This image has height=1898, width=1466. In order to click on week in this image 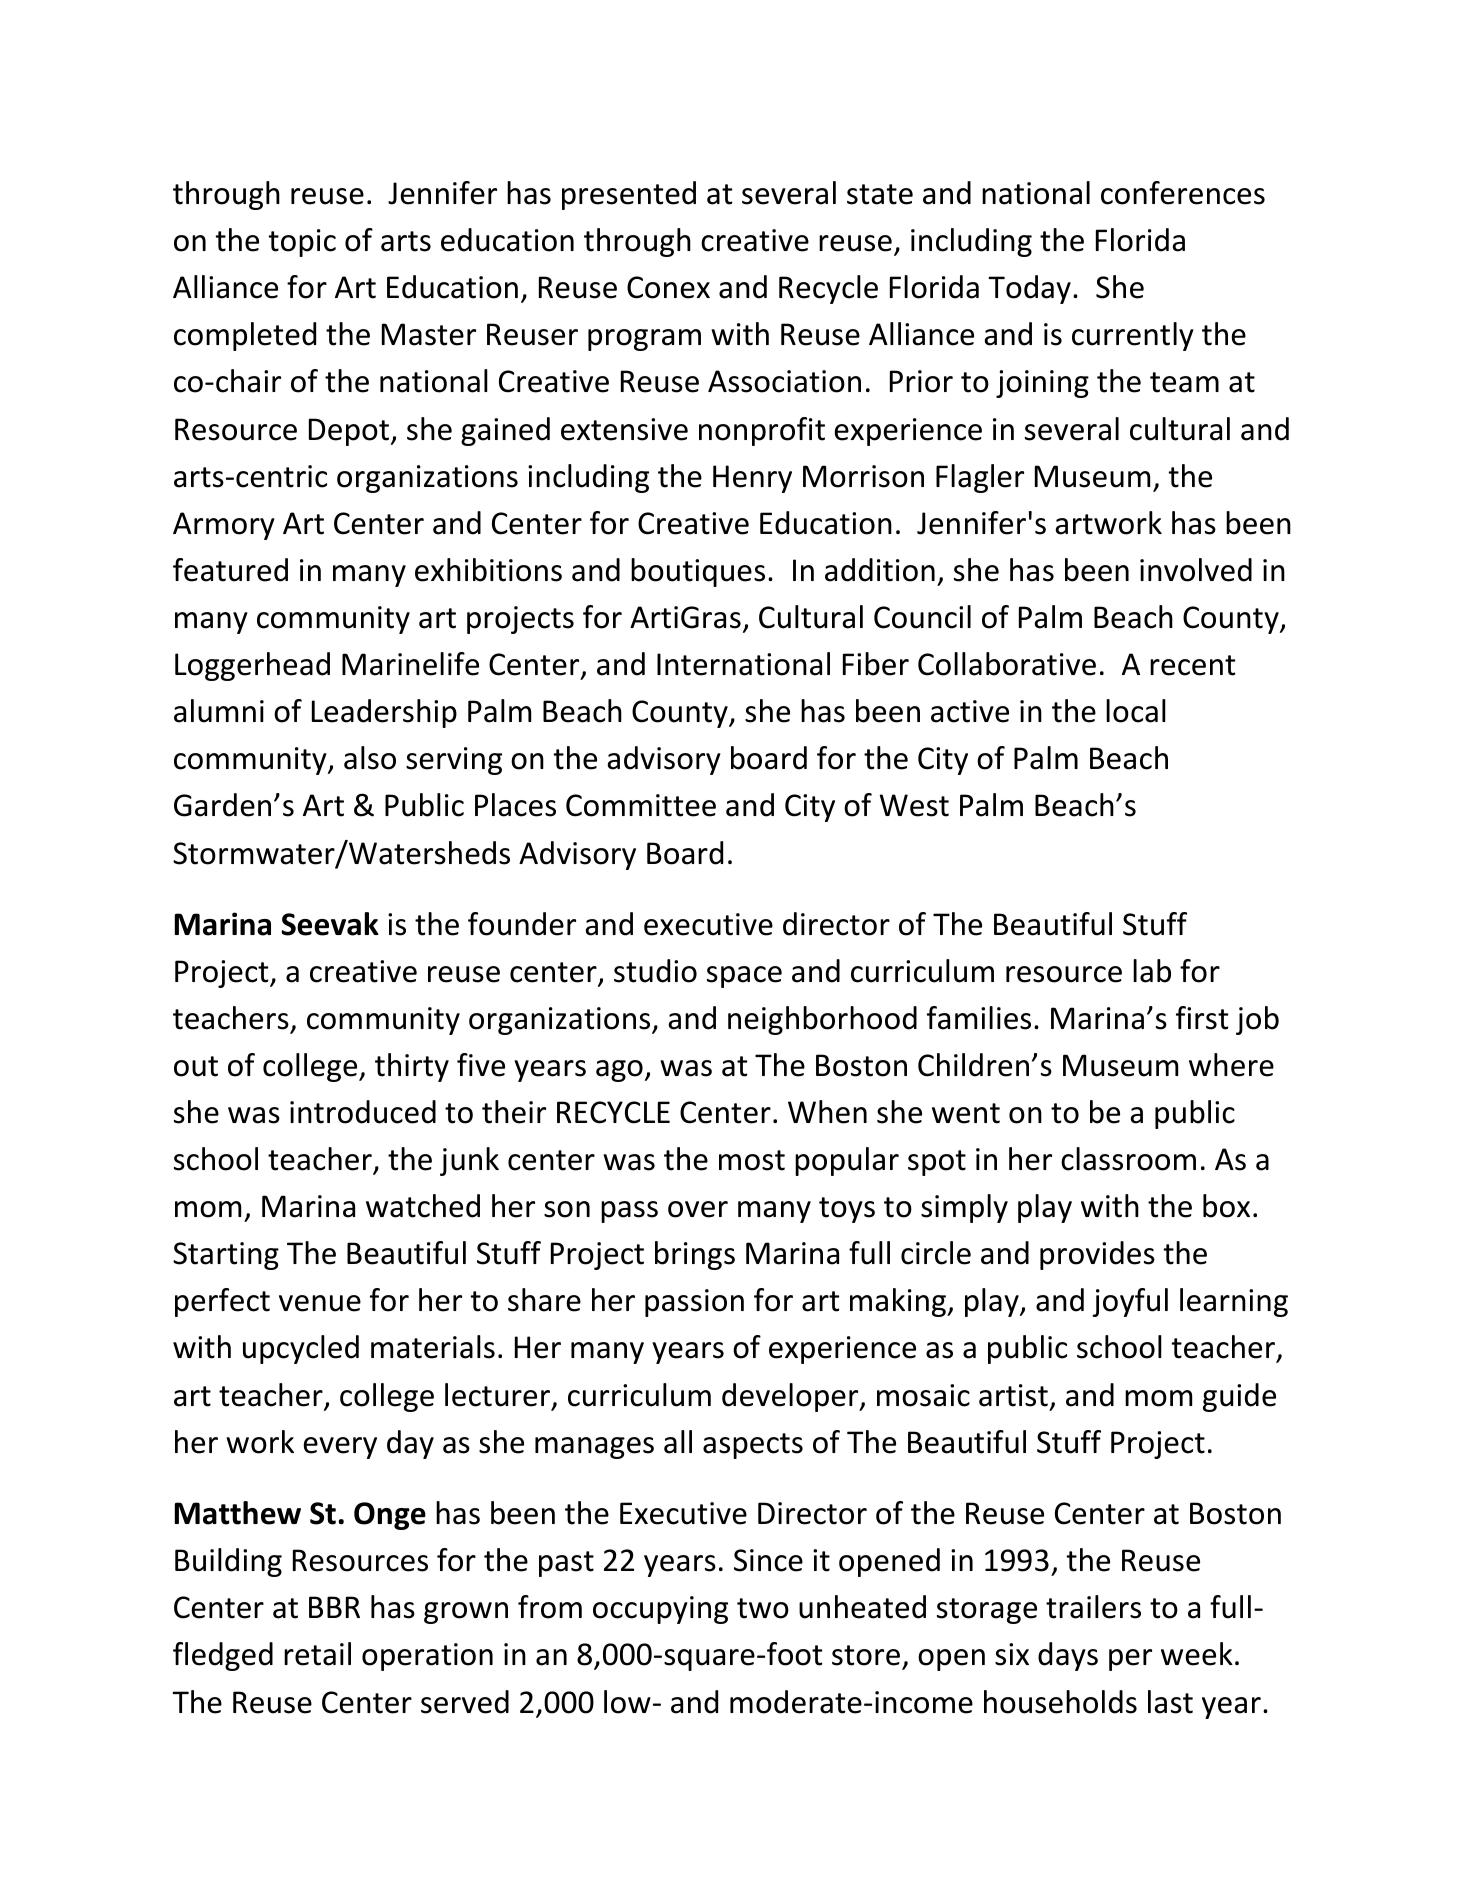, I will do `click(1197, 1654)`.
